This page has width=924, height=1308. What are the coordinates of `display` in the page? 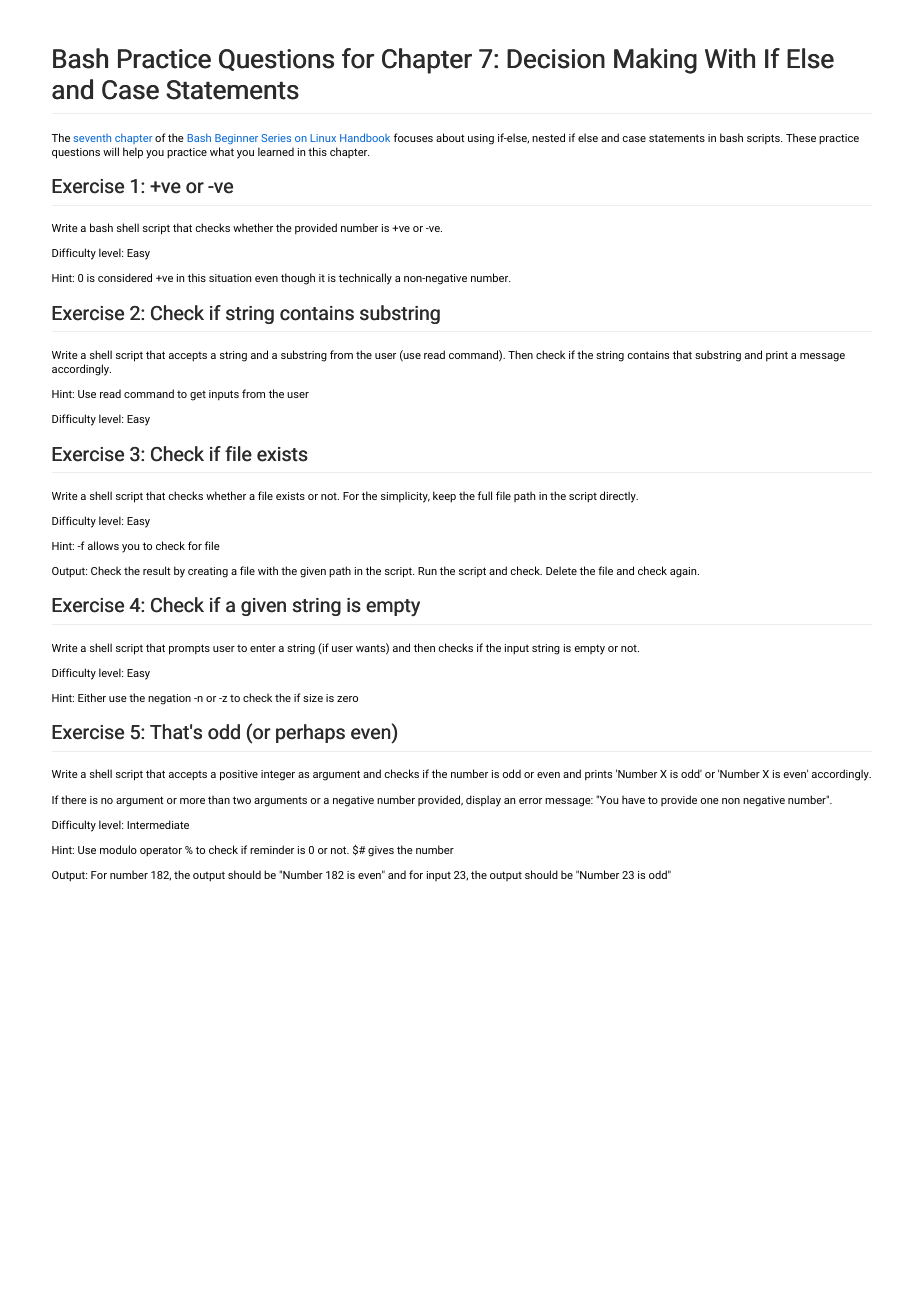 It's located at (483, 801).
